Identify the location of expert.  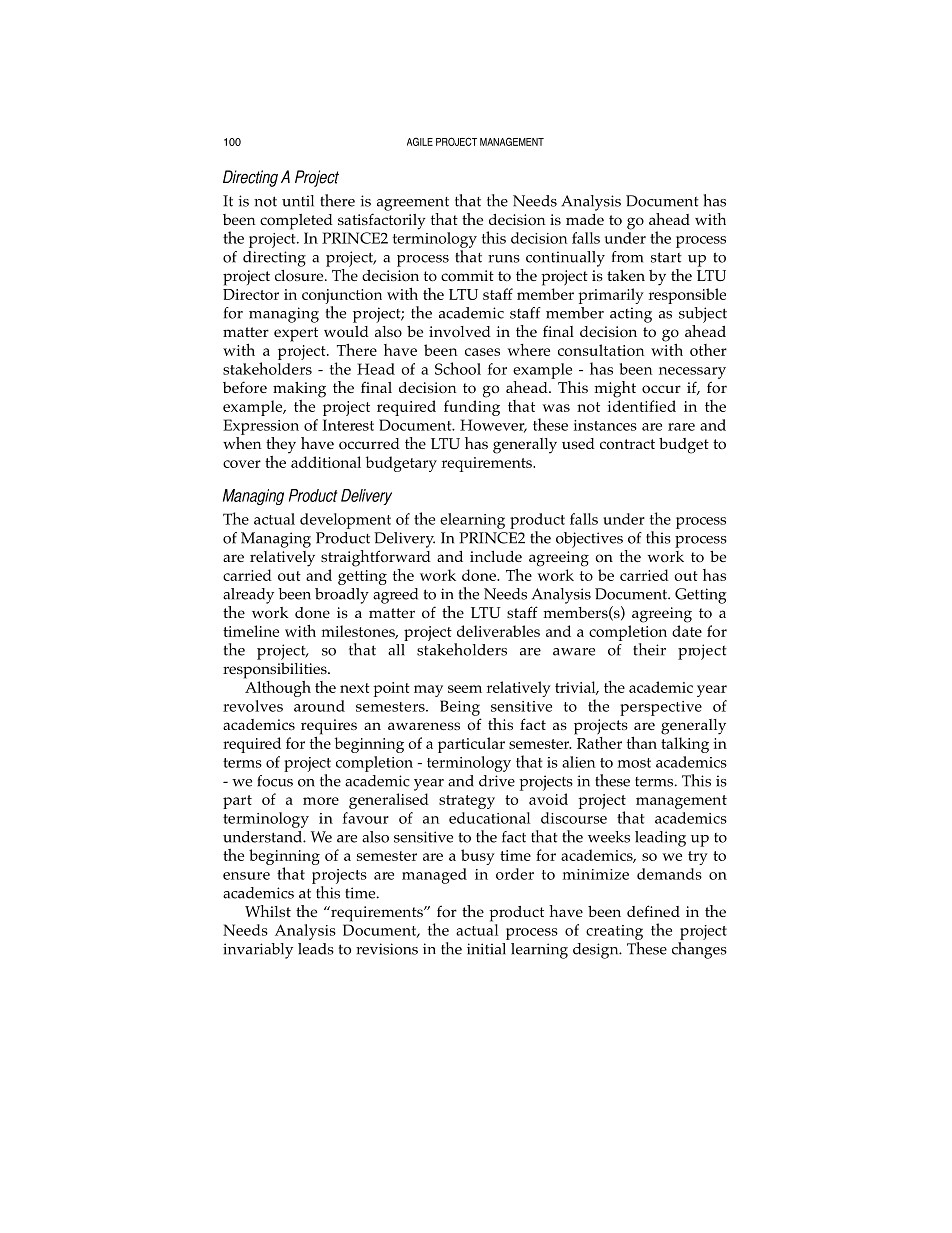
(296, 334).
